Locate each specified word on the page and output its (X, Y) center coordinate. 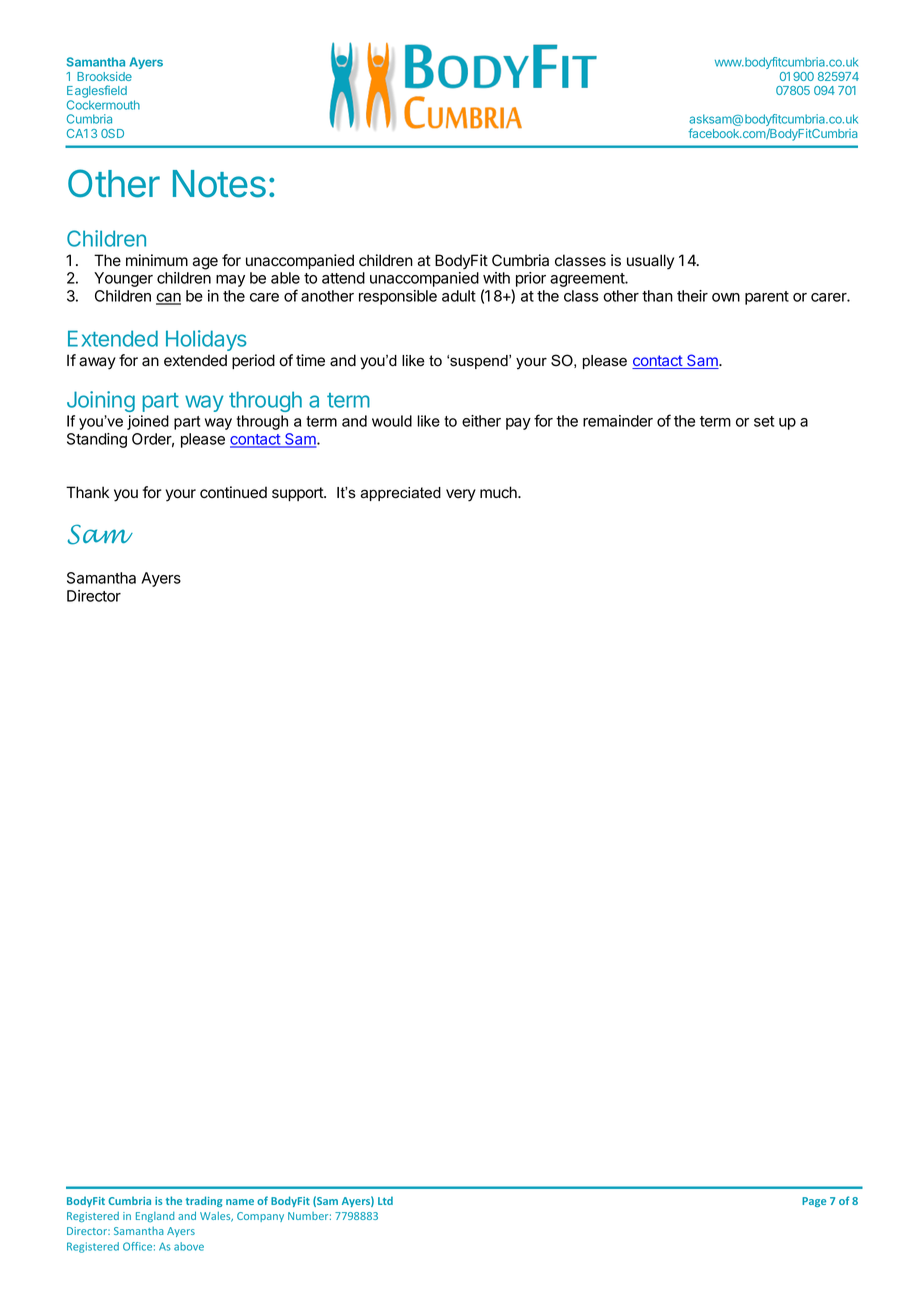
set (764, 421)
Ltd (385, 1200)
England (155, 1217)
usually (650, 262)
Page (814, 1202)
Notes (219, 184)
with (496, 278)
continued (233, 492)
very (461, 495)
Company (260, 1217)
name (240, 1202)
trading (204, 1201)
